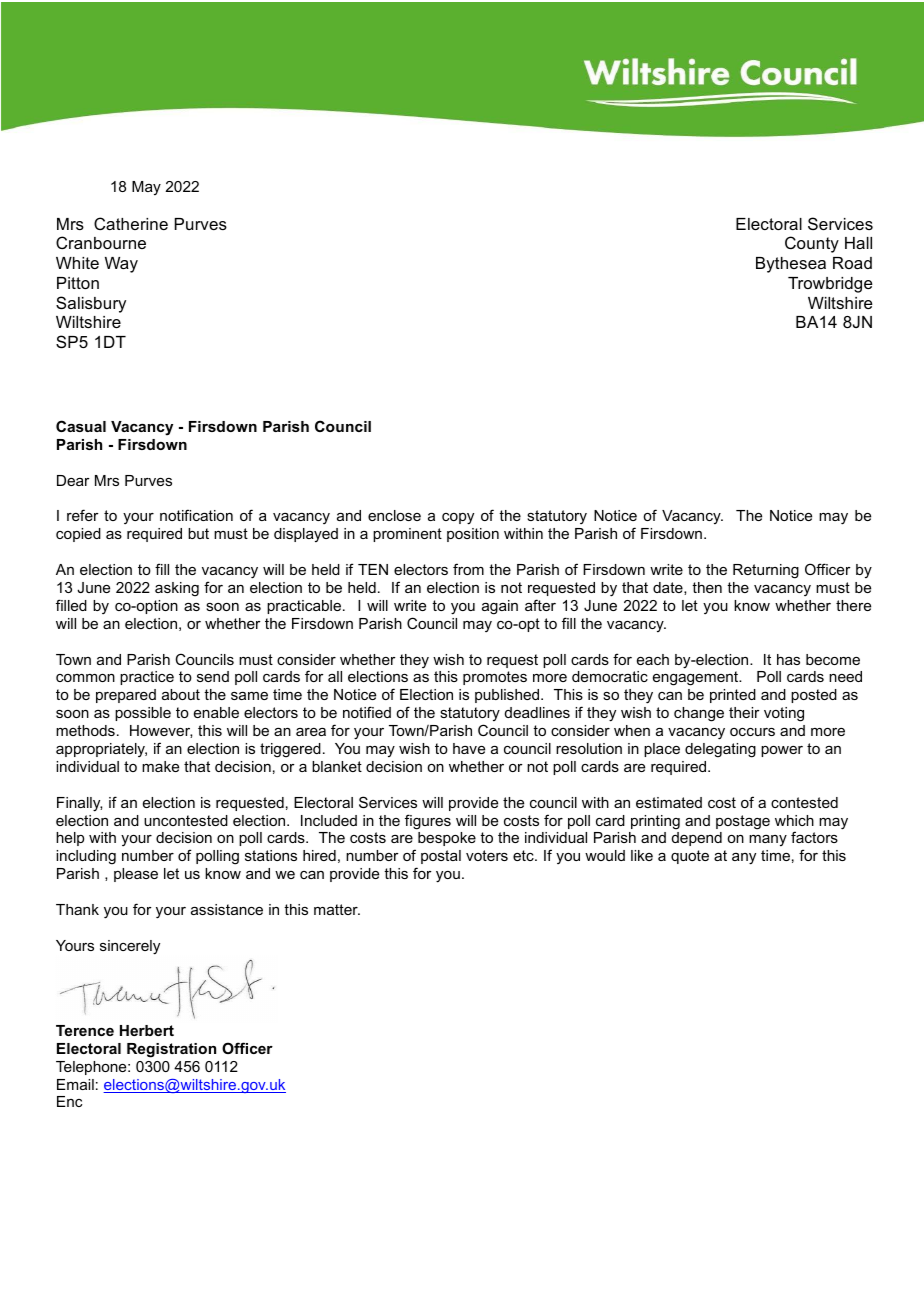 This page has width=924, height=1308. What do you see at coordinates (812, 244) in the page?
I see `County` at bounding box center [812, 244].
